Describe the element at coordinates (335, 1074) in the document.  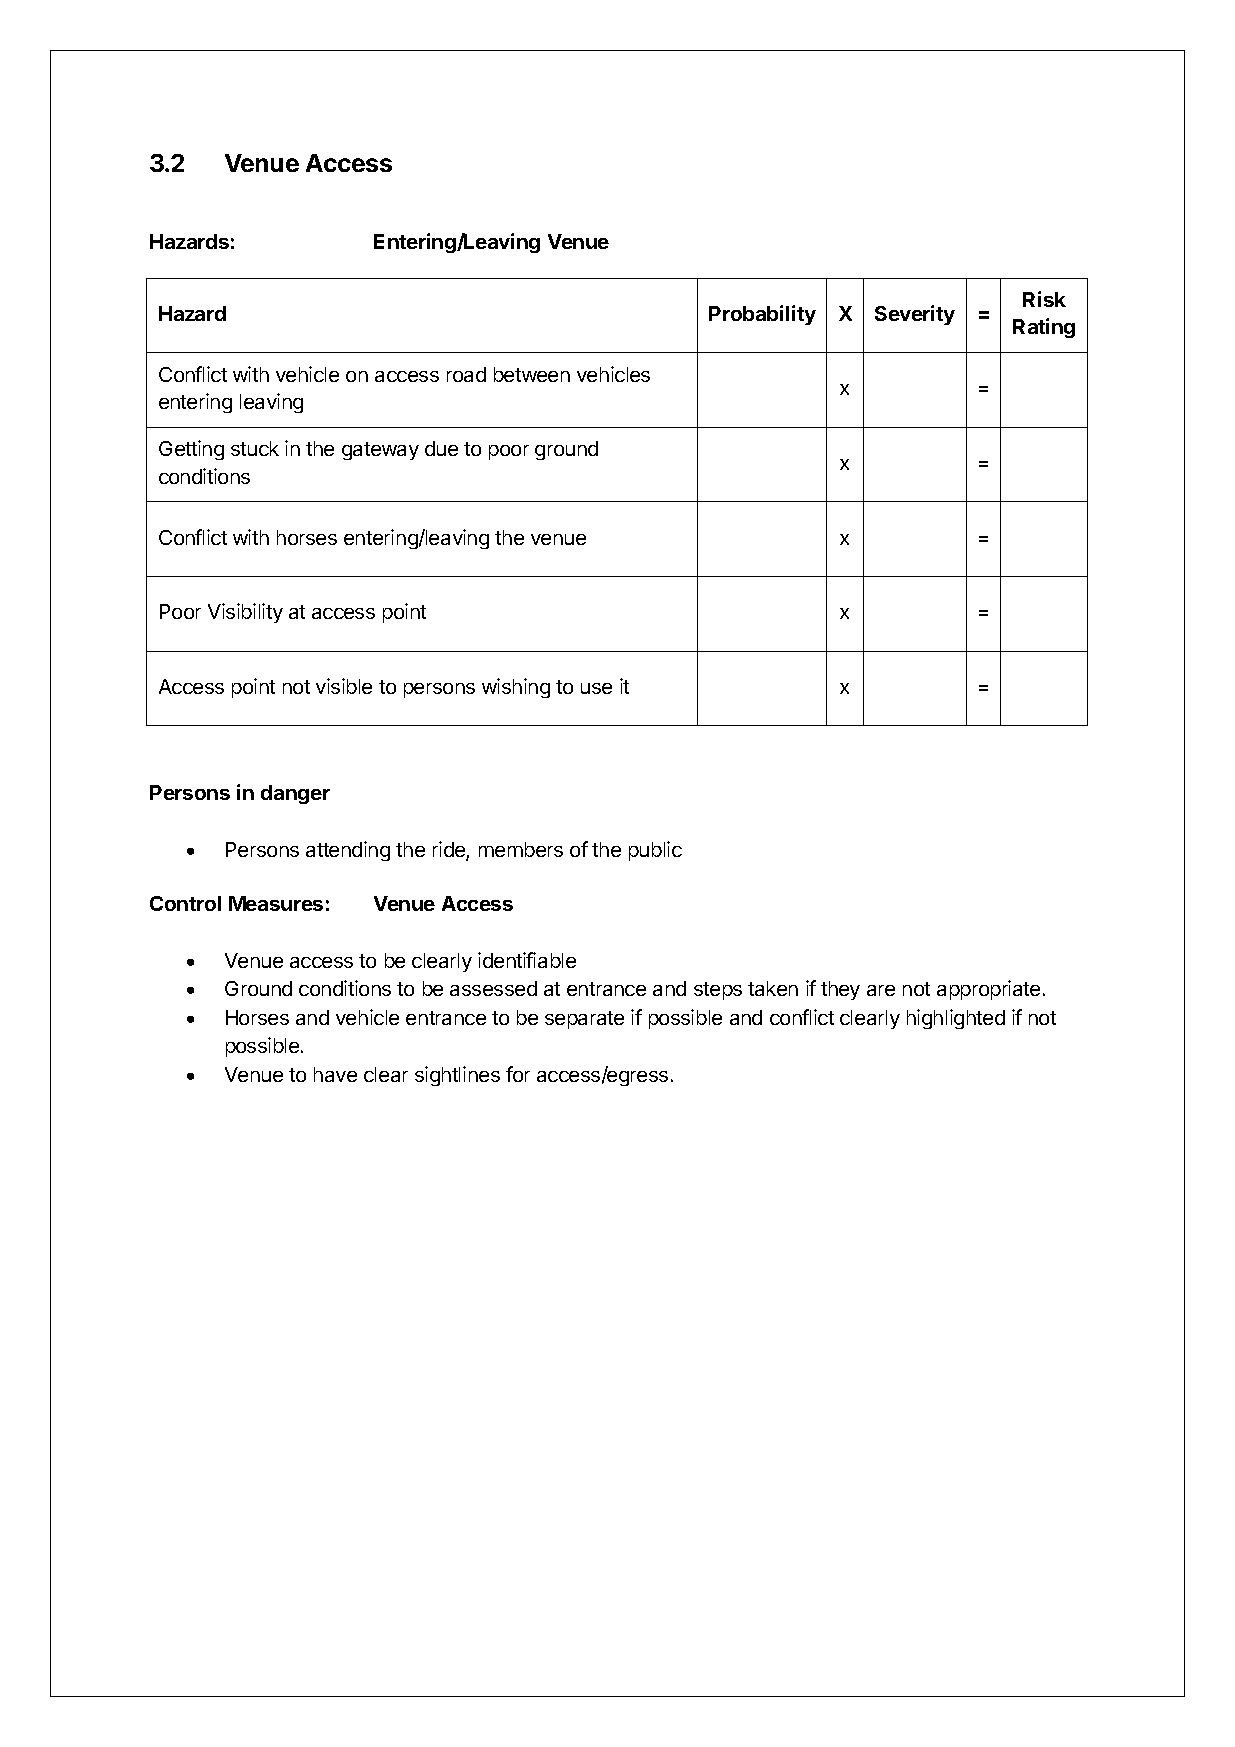
I see `have` at that location.
